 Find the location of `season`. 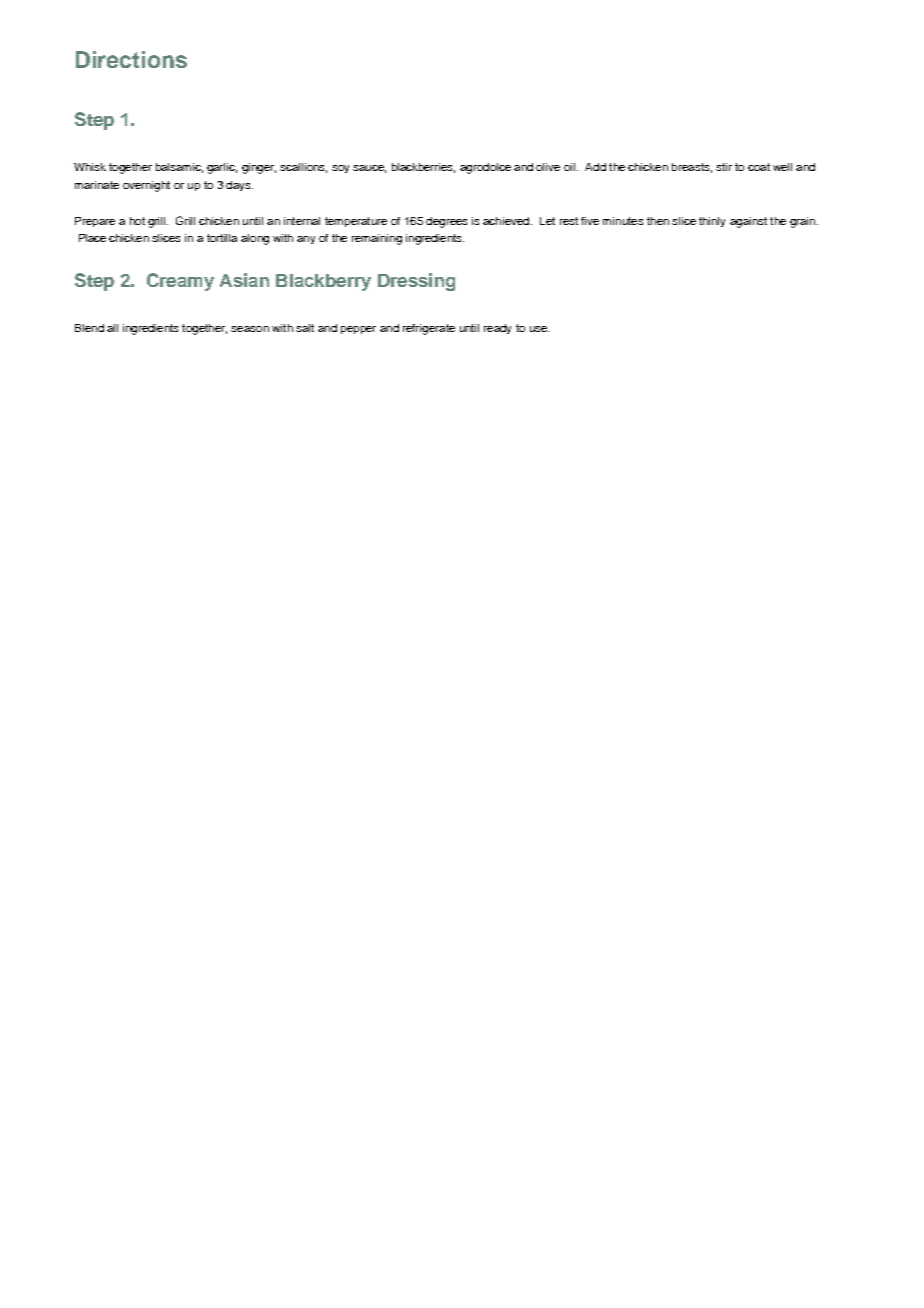

season is located at coordinates (250, 329).
